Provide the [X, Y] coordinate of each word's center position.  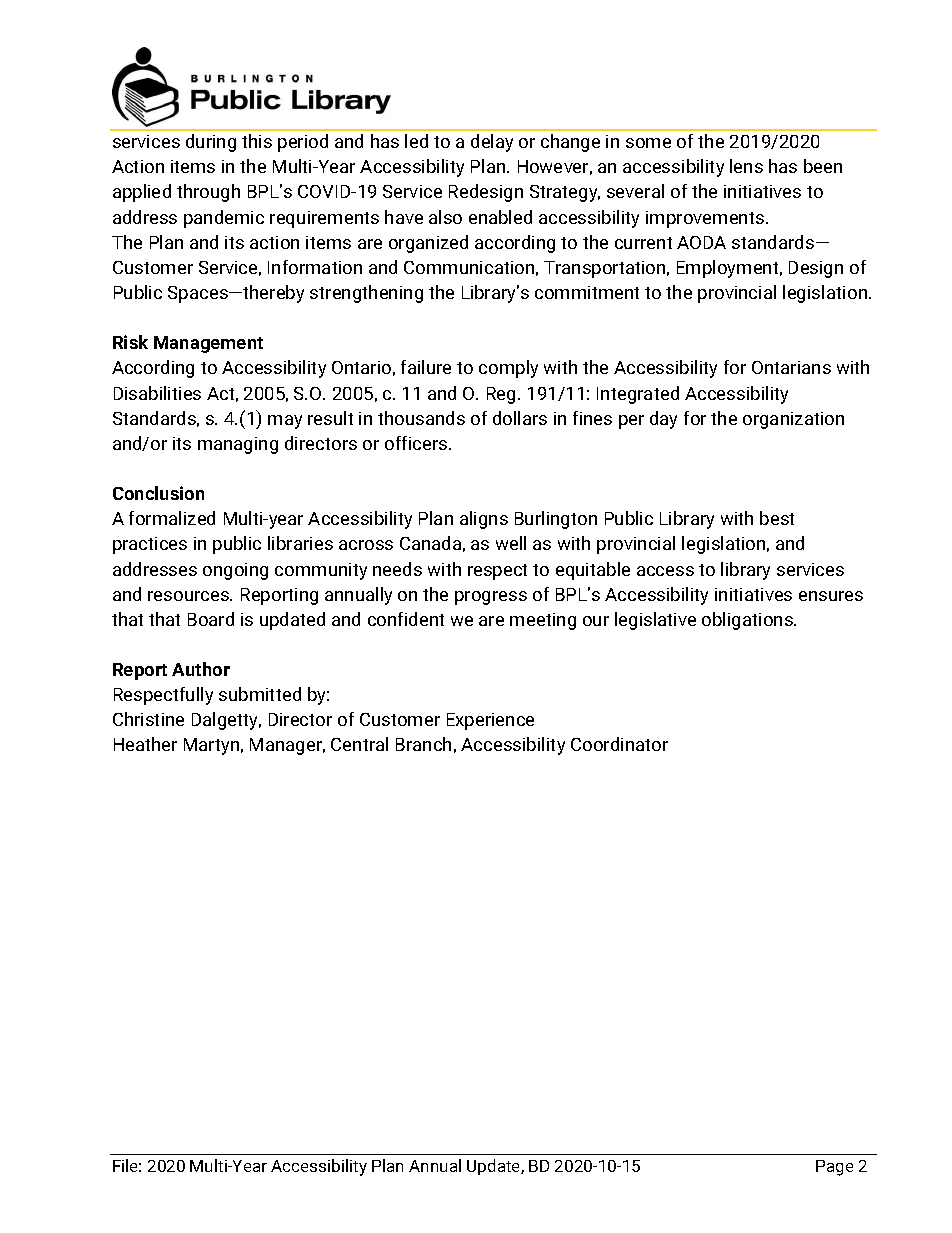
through [208, 193]
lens [746, 166]
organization [793, 420]
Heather [145, 744]
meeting [543, 621]
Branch [423, 744]
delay [492, 143]
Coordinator [619, 744]
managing [238, 445]
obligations [748, 621]
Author [201, 669]
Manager [287, 746]
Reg [501, 395]
